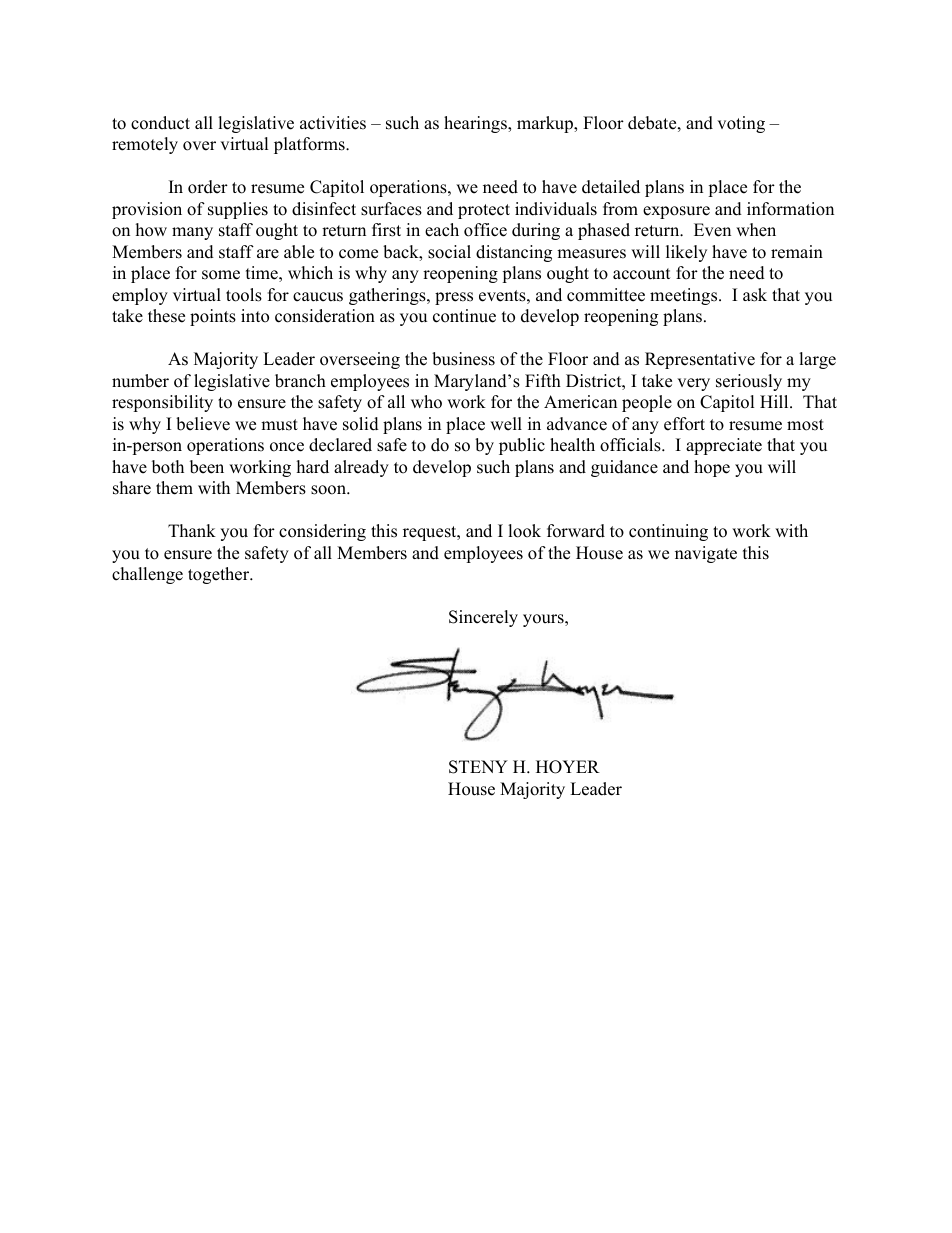 The width and height of the screenshot is (952, 1233). I want to click on responsibility, so click(162, 403).
